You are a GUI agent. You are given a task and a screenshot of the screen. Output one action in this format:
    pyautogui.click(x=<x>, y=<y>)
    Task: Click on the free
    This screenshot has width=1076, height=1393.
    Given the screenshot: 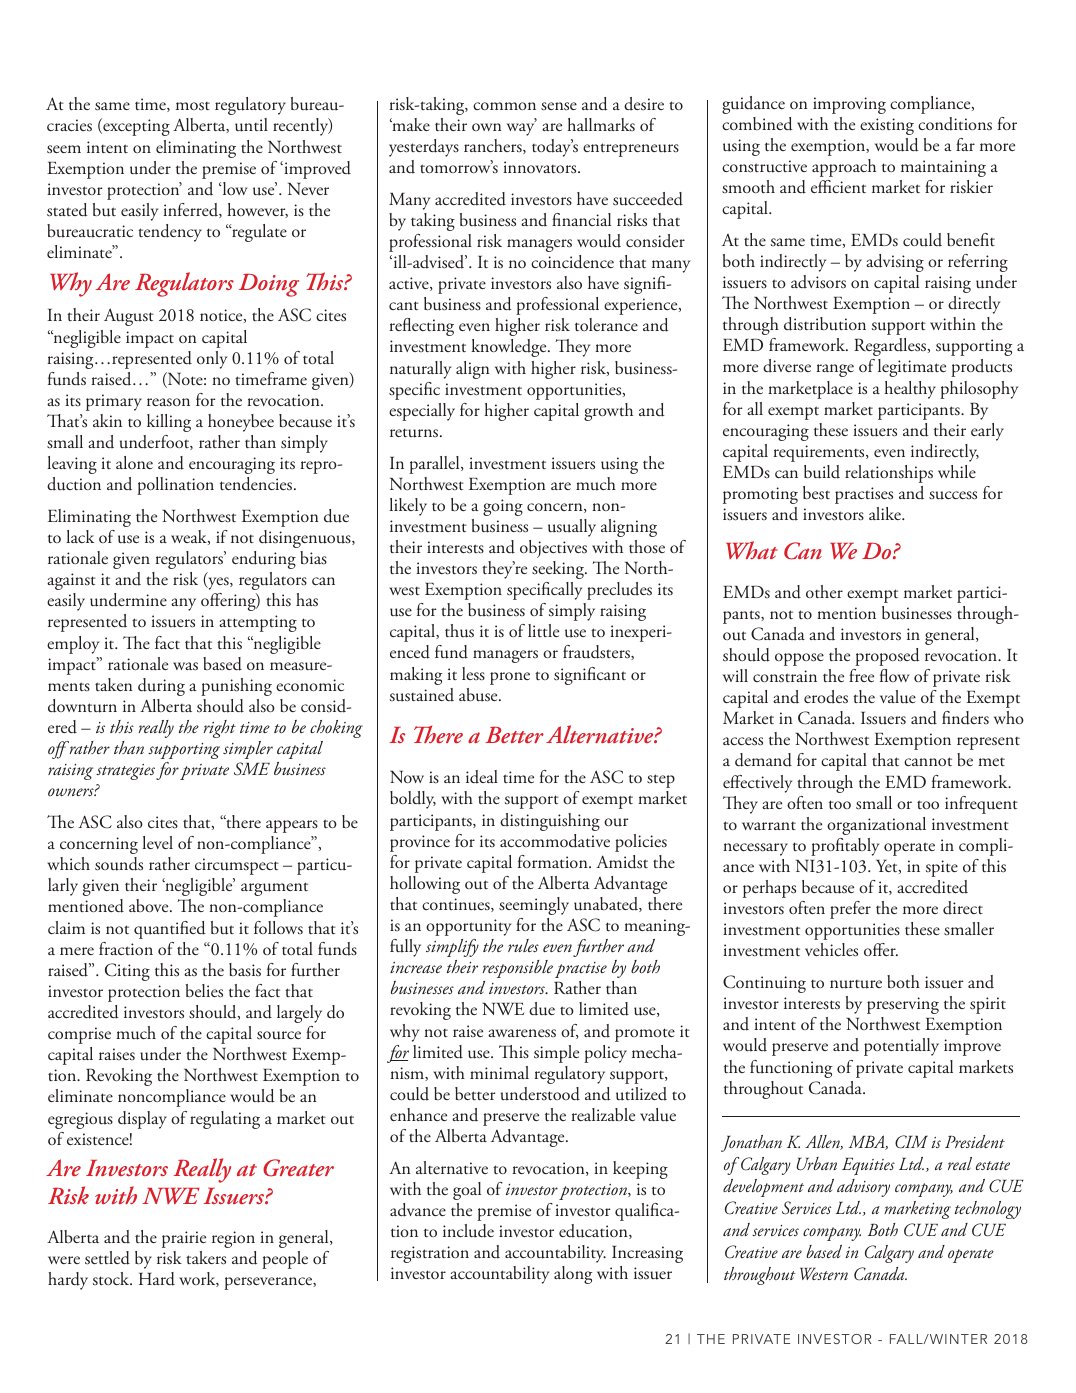 What is the action you would take?
    pyautogui.click(x=861, y=675)
